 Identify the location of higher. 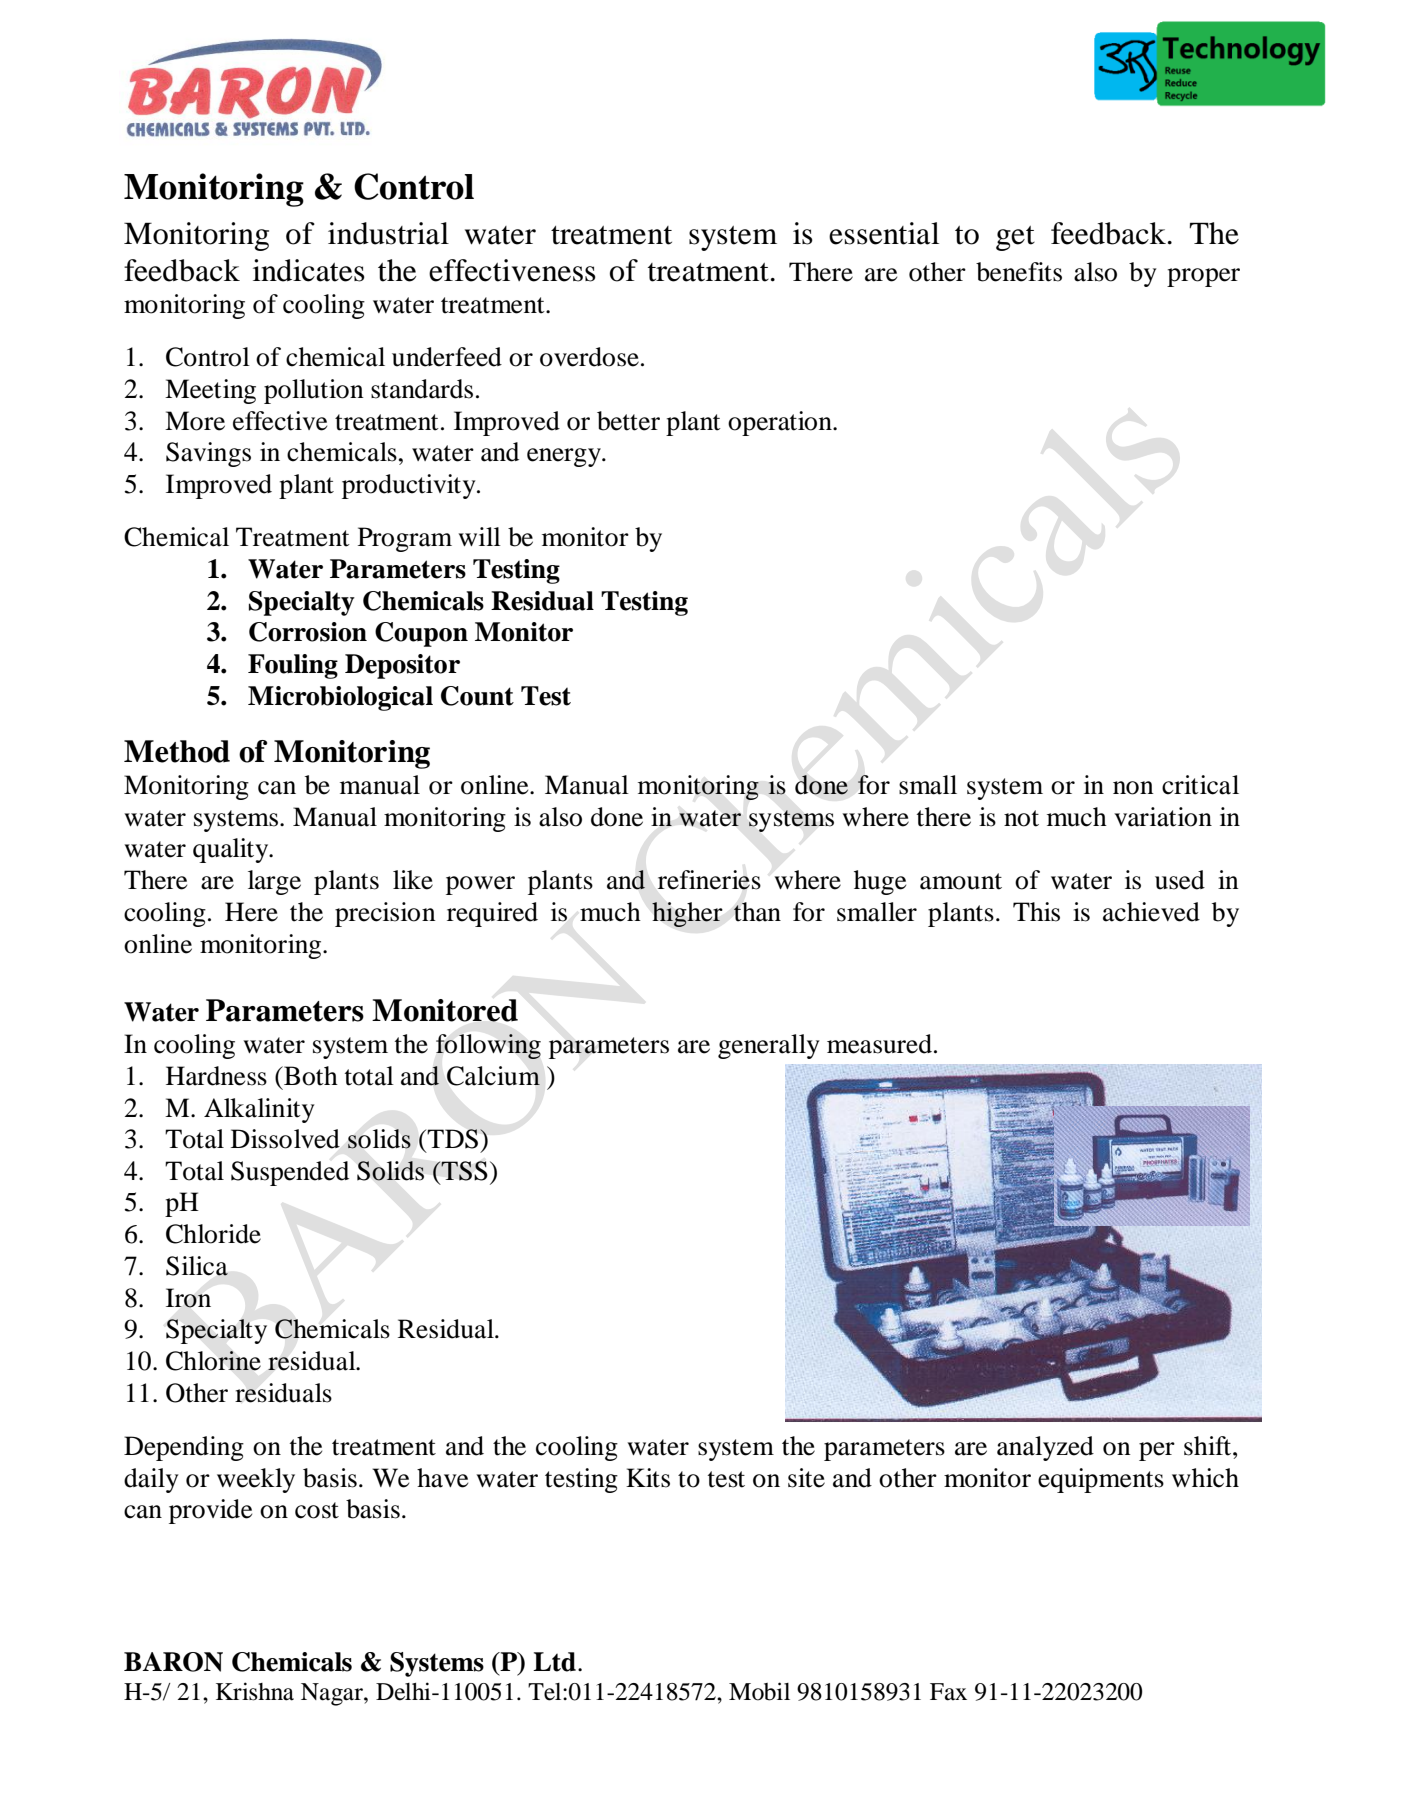
(687, 914).
